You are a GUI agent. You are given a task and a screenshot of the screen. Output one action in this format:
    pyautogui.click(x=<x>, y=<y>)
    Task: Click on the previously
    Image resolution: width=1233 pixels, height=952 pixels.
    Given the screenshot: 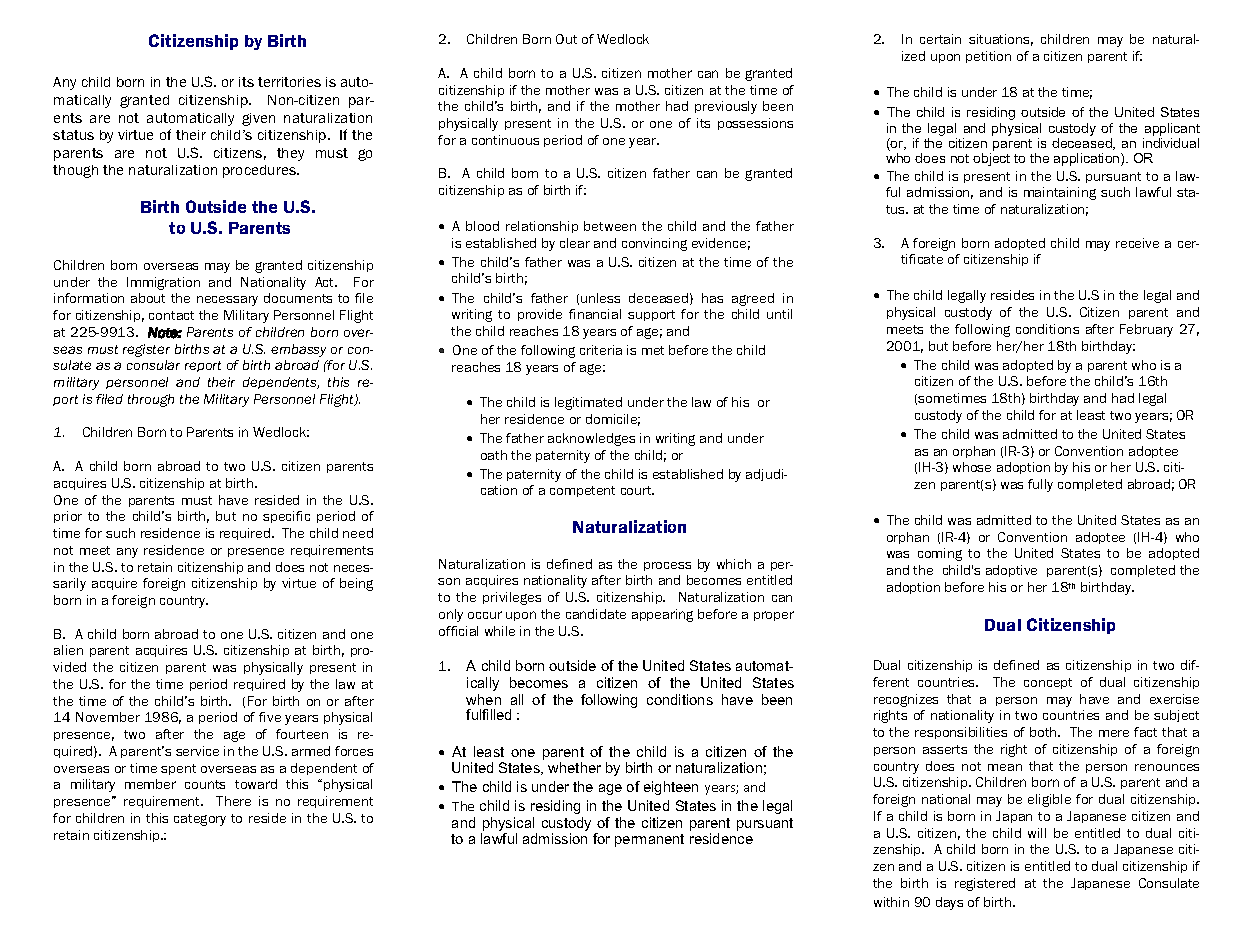 What is the action you would take?
    pyautogui.click(x=726, y=107)
